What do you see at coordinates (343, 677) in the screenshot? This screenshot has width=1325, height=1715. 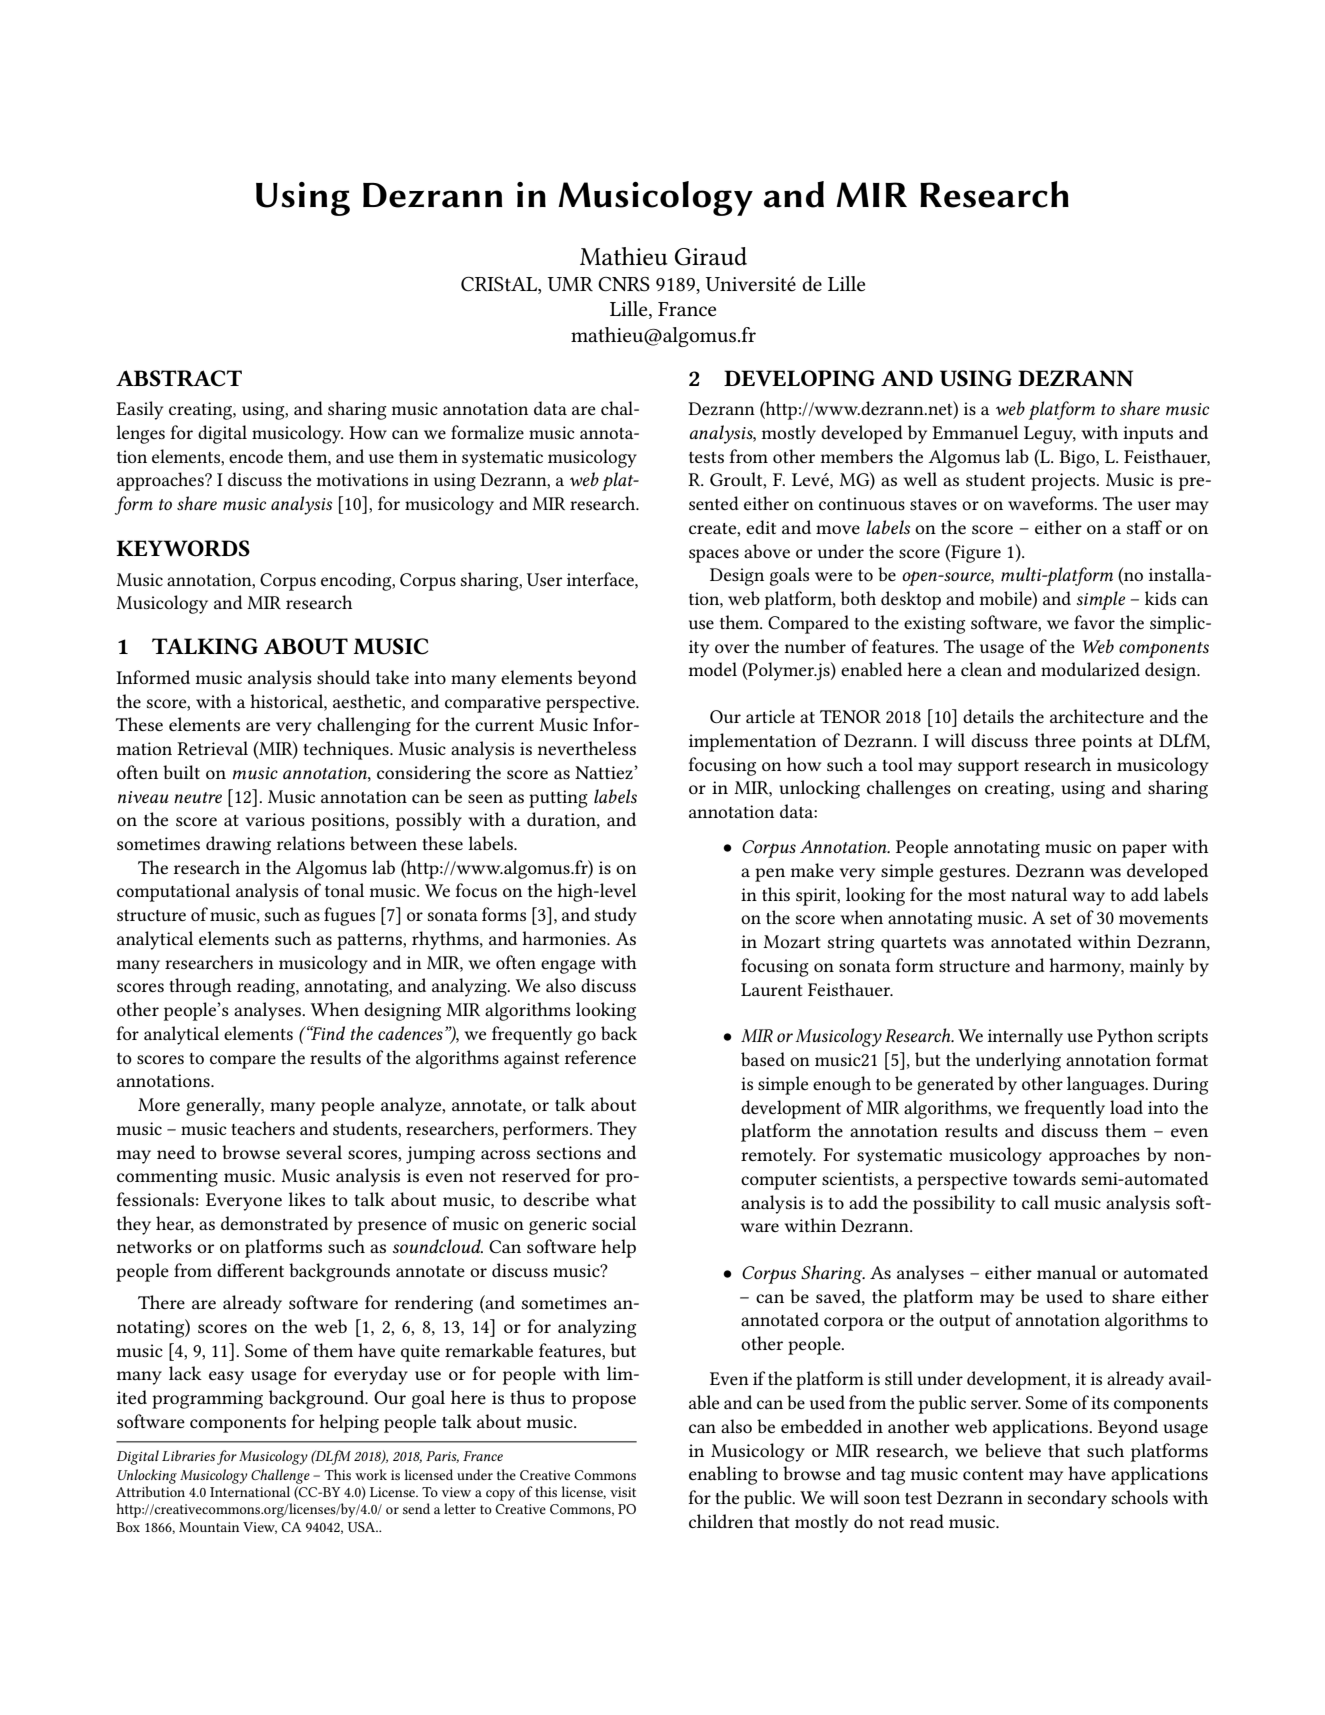 I see `should` at bounding box center [343, 677].
